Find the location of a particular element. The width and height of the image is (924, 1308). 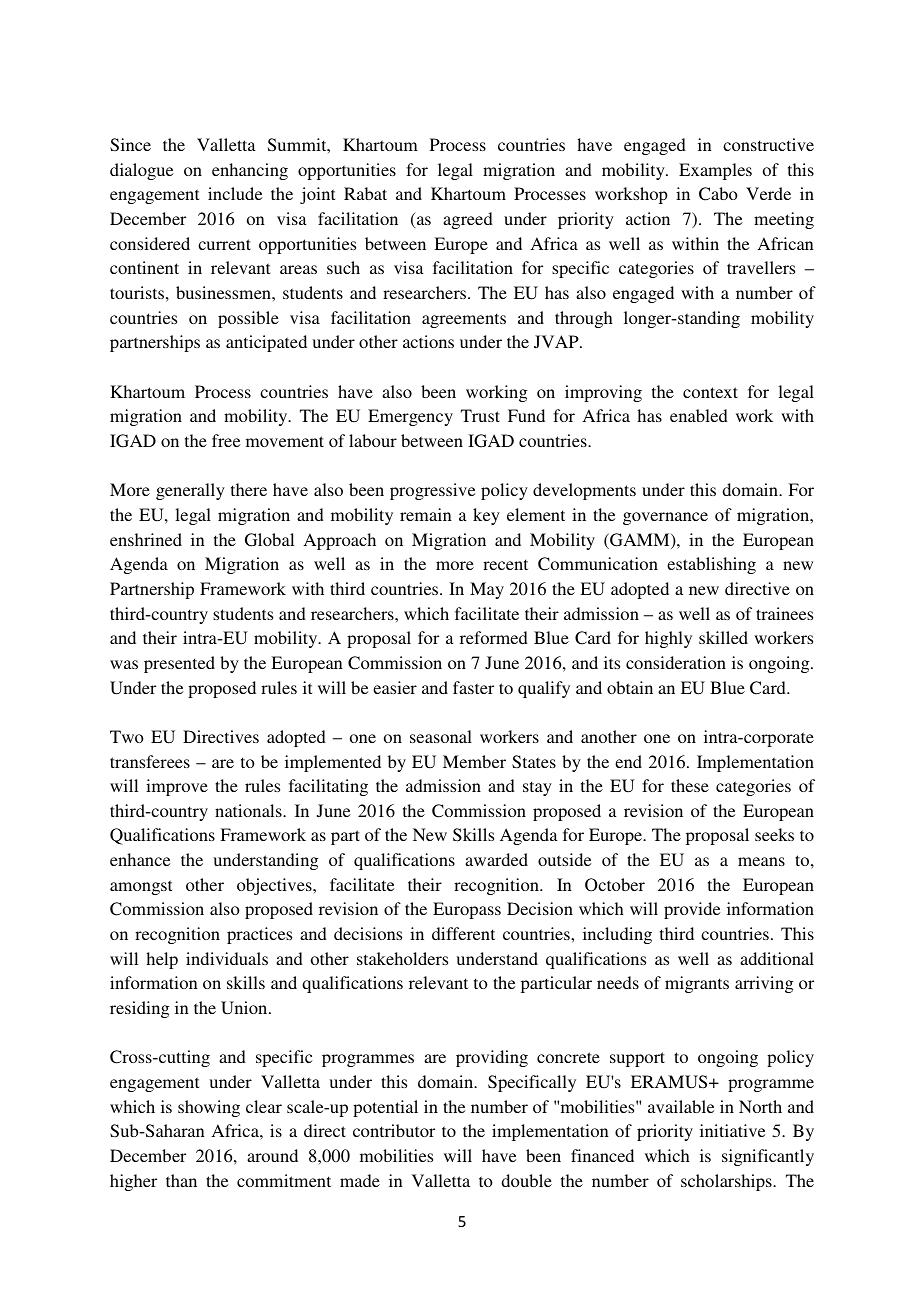

practices is located at coordinates (259, 935).
